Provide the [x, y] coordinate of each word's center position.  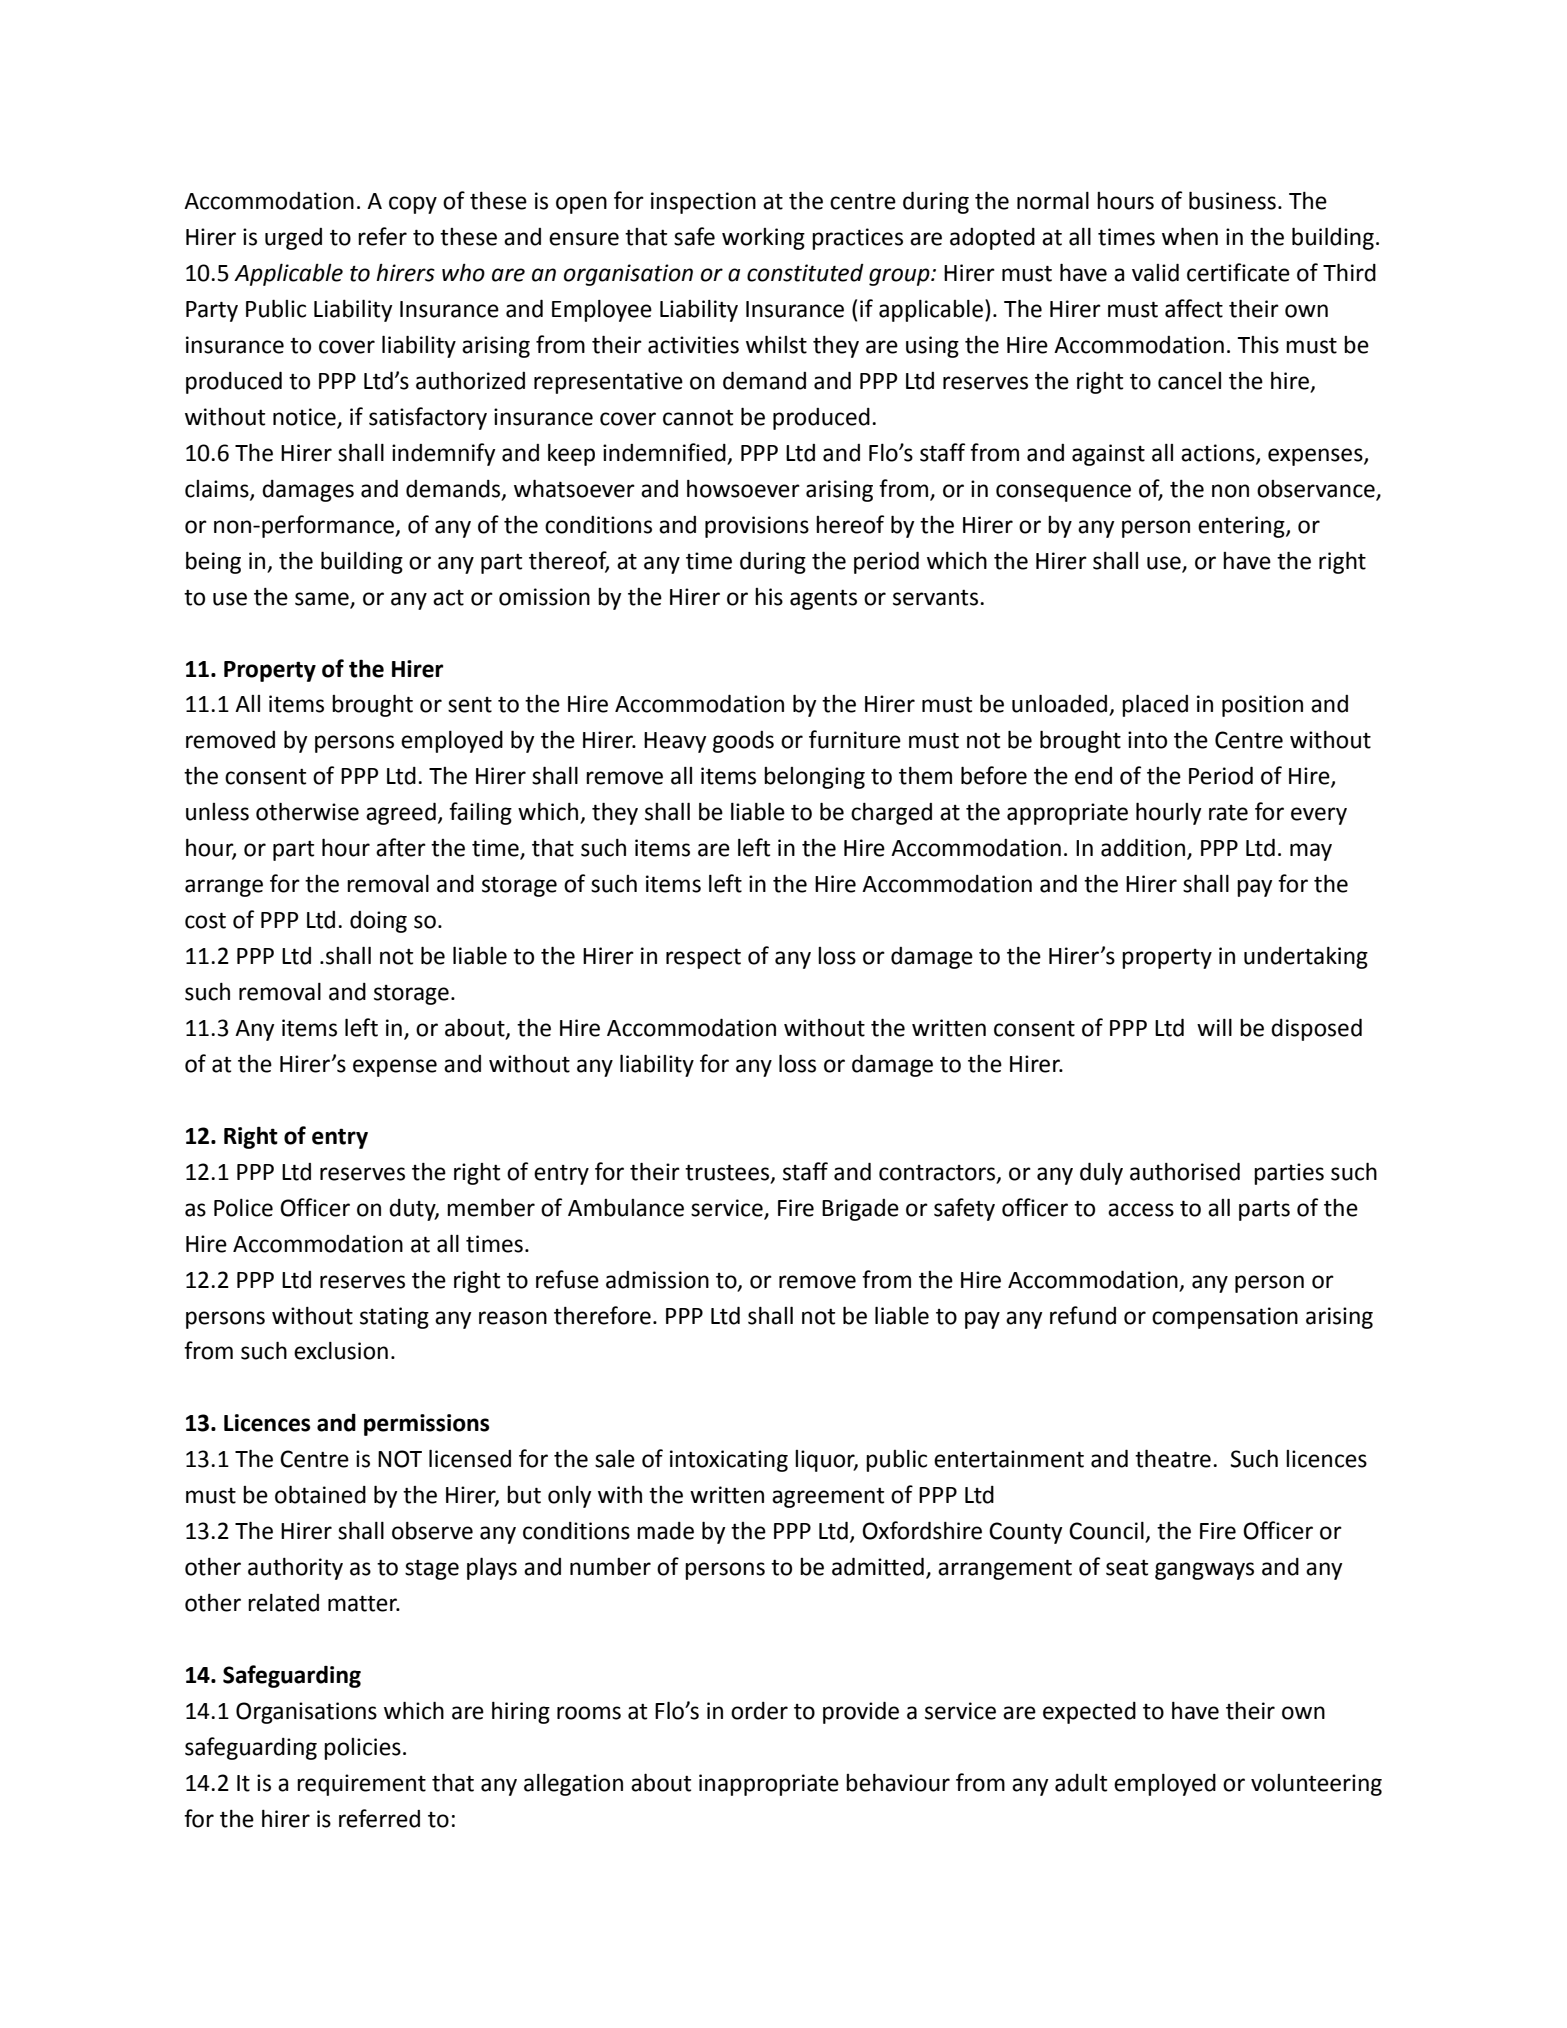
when [1190, 236]
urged [293, 239]
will [1214, 1027]
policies [362, 1749]
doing [378, 922]
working [763, 239]
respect [703, 958]
